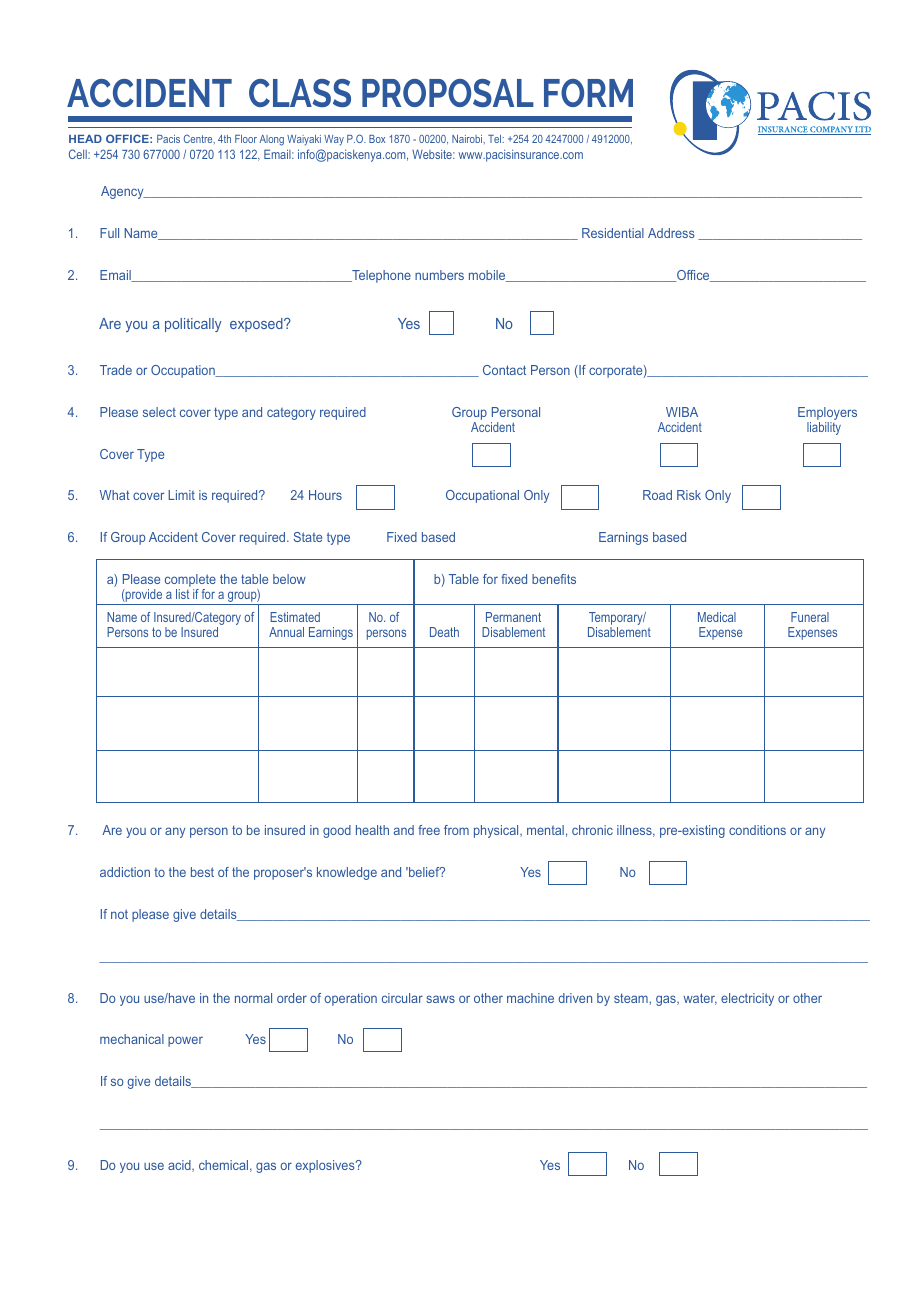 The width and height of the screenshot is (924, 1308). Describe the element at coordinates (588, 93) in the screenshot. I see `FORM` at that location.
